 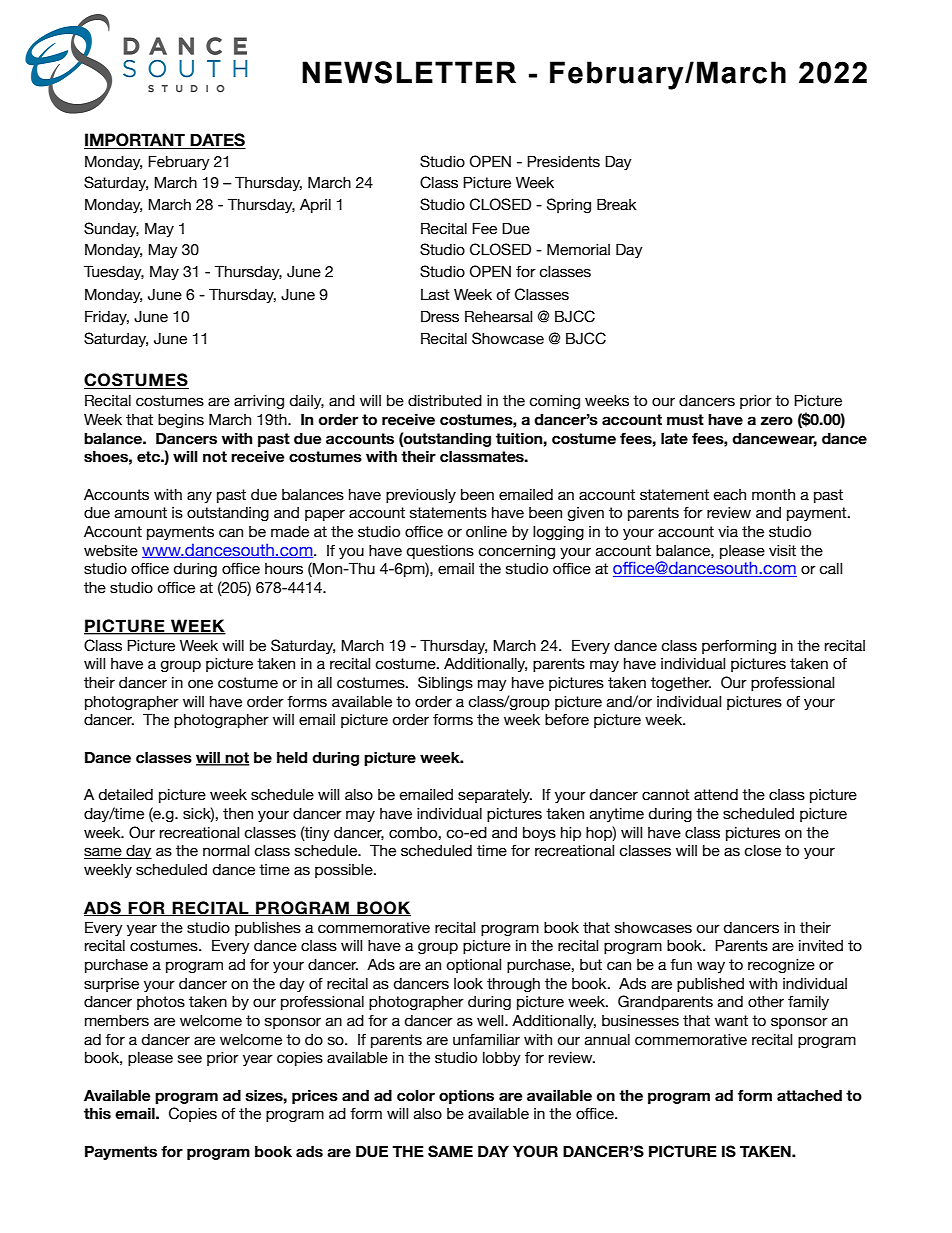 I want to click on Dress, so click(x=440, y=316).
